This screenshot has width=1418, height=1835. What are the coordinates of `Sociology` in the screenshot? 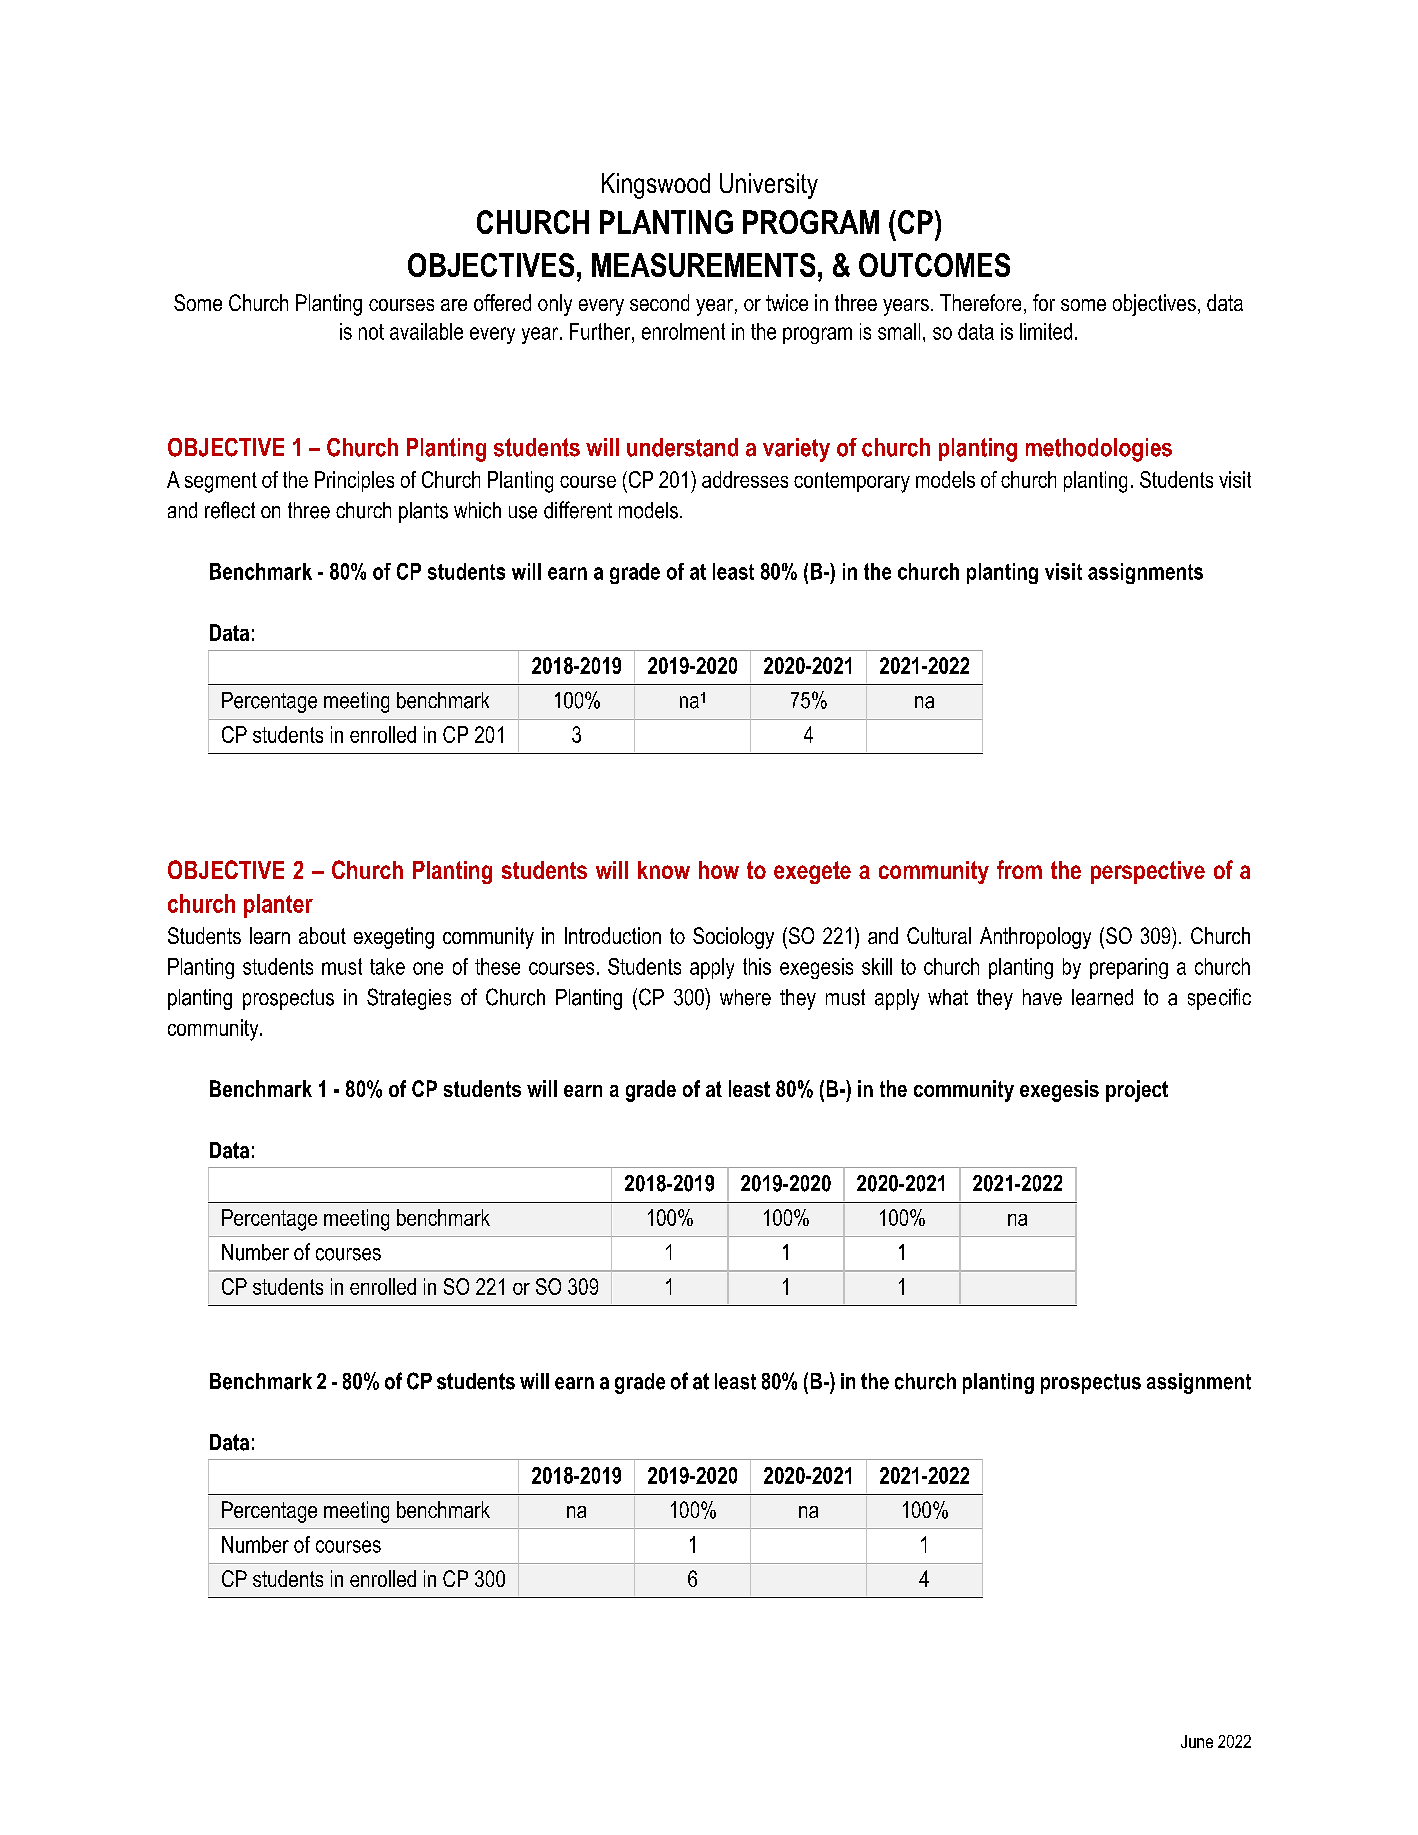 It's located at (733, 938).
